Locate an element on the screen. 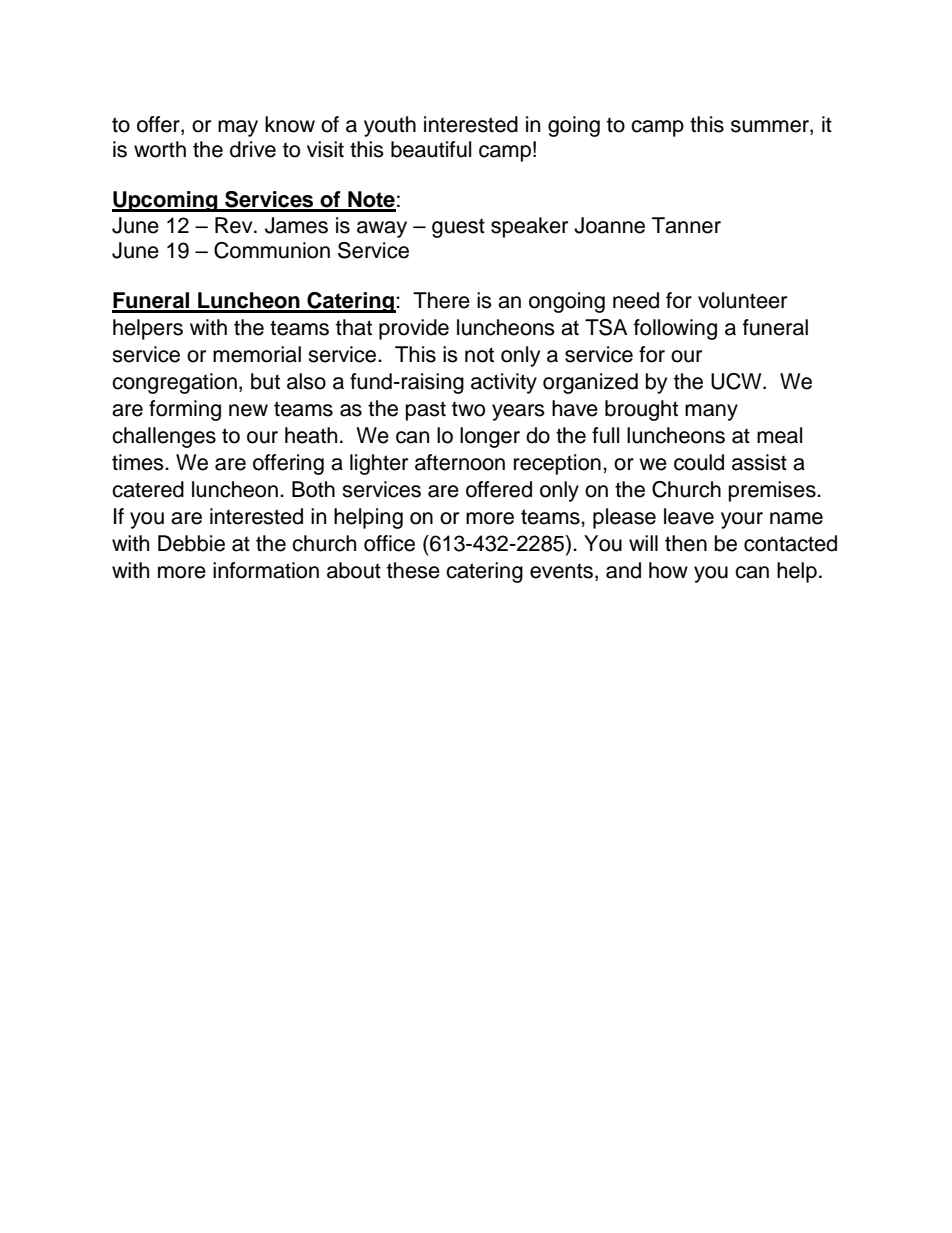 This screenshot has width=952, height=1233. Debbie is located at coordinates (191, 543).
